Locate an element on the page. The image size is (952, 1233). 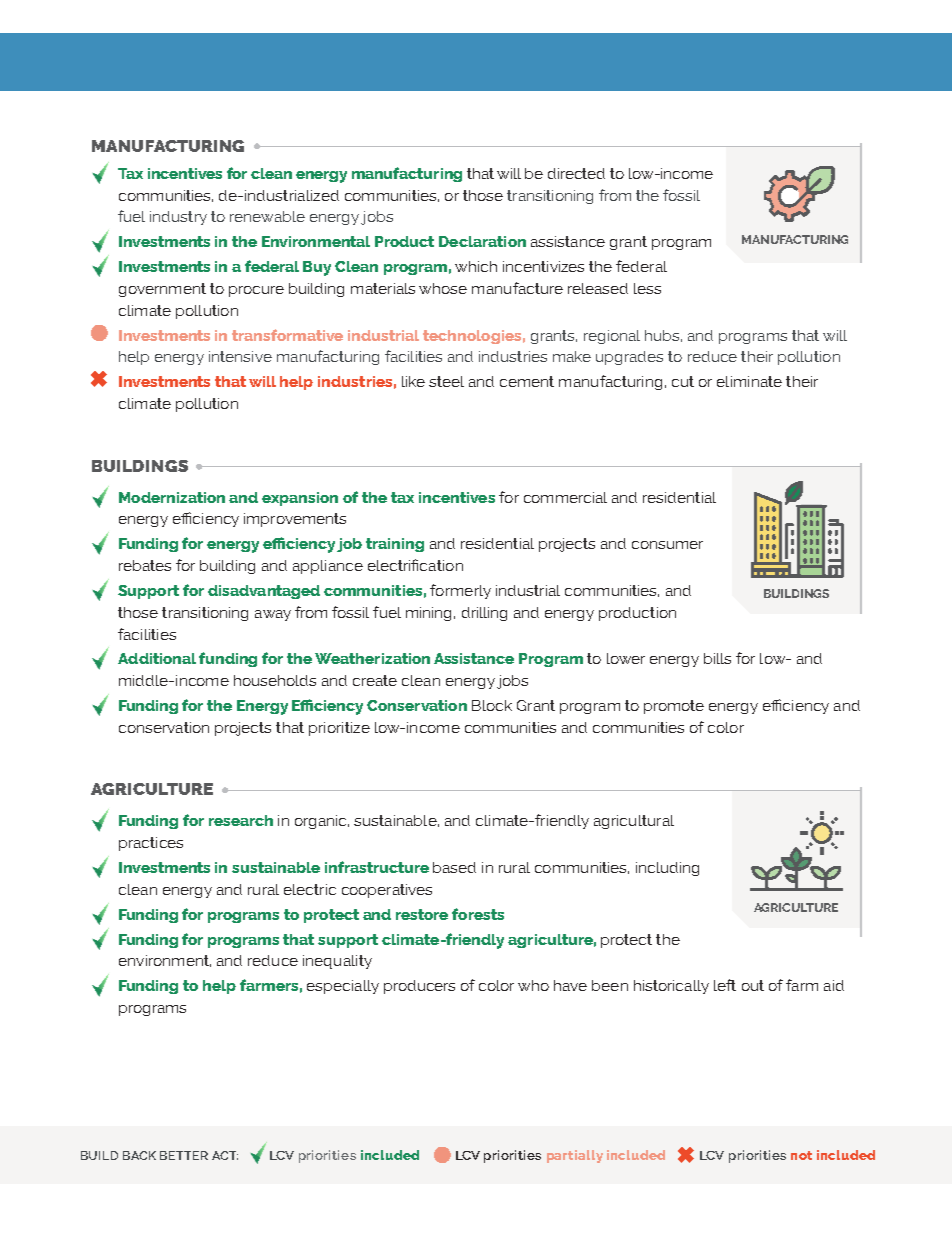
Declaration is located at coordinates (482, 241).
